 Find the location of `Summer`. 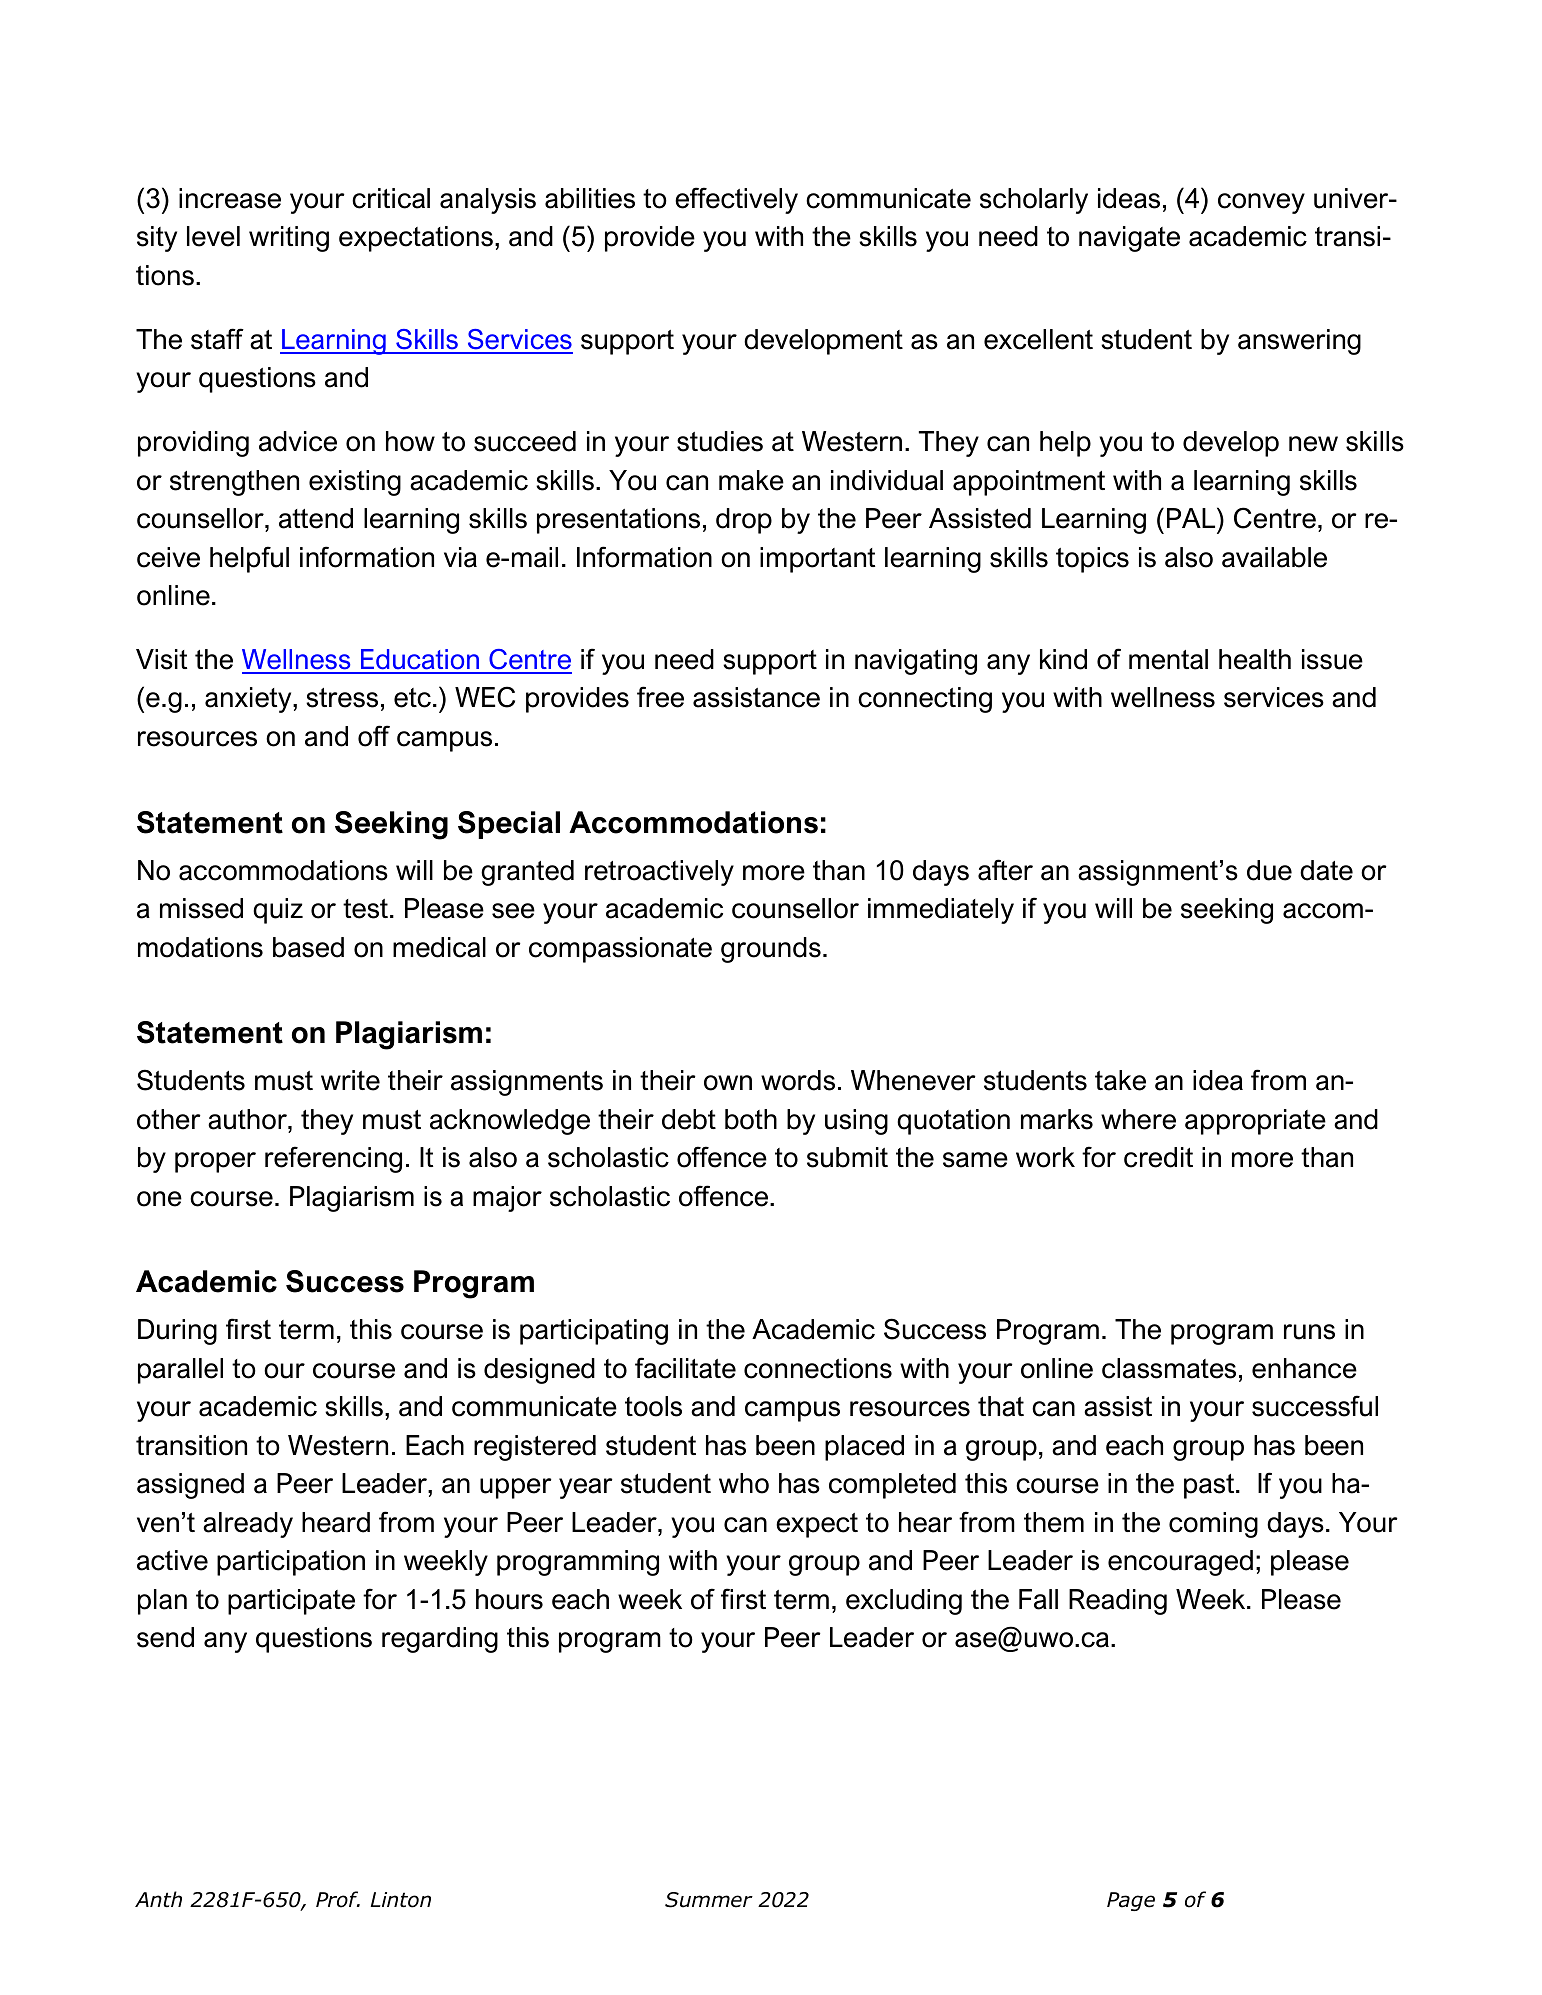

Summer is located at coordinates (709, 1900).
